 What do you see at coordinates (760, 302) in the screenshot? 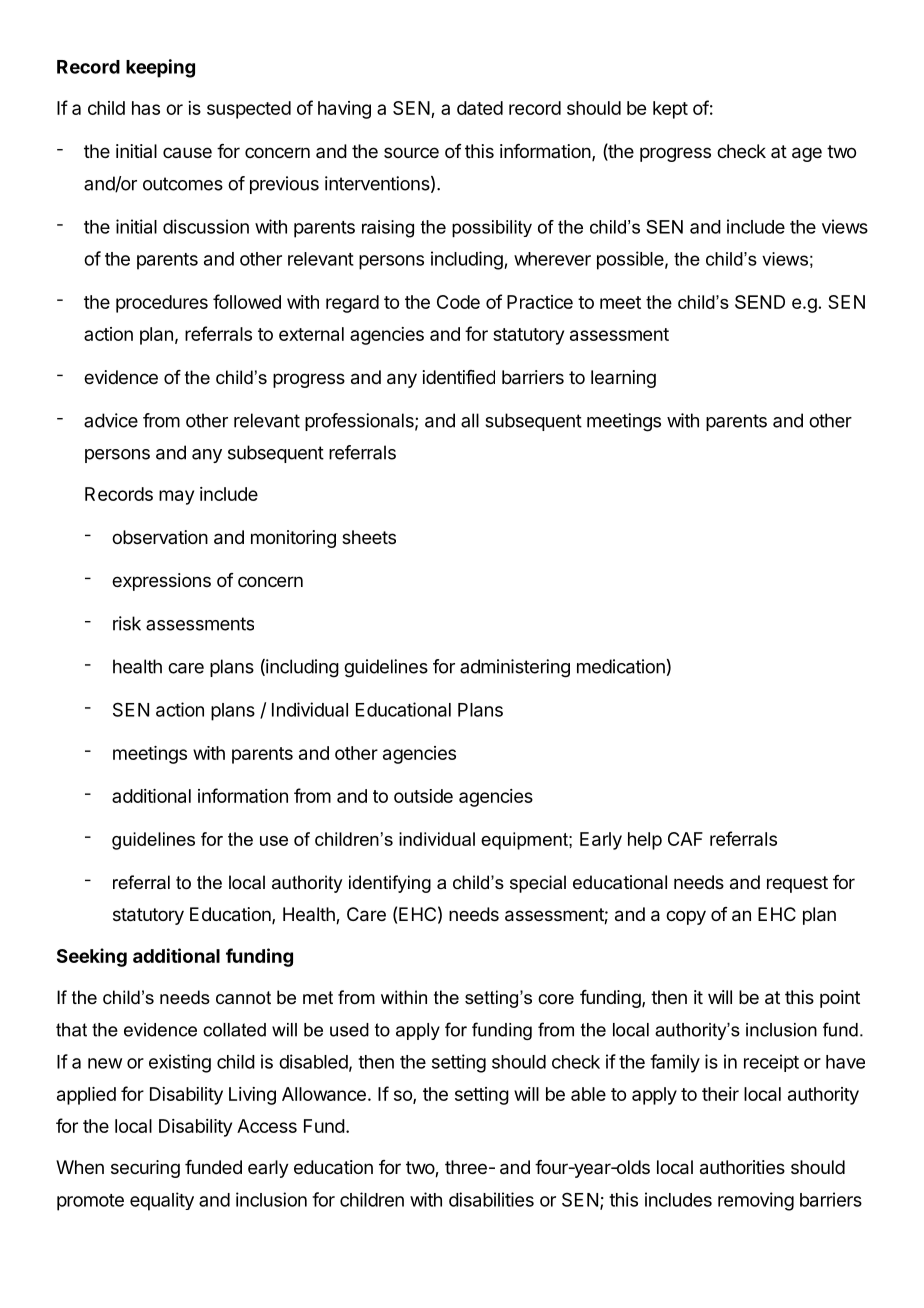
I see `SEND` at bounding box center [760, 302].
